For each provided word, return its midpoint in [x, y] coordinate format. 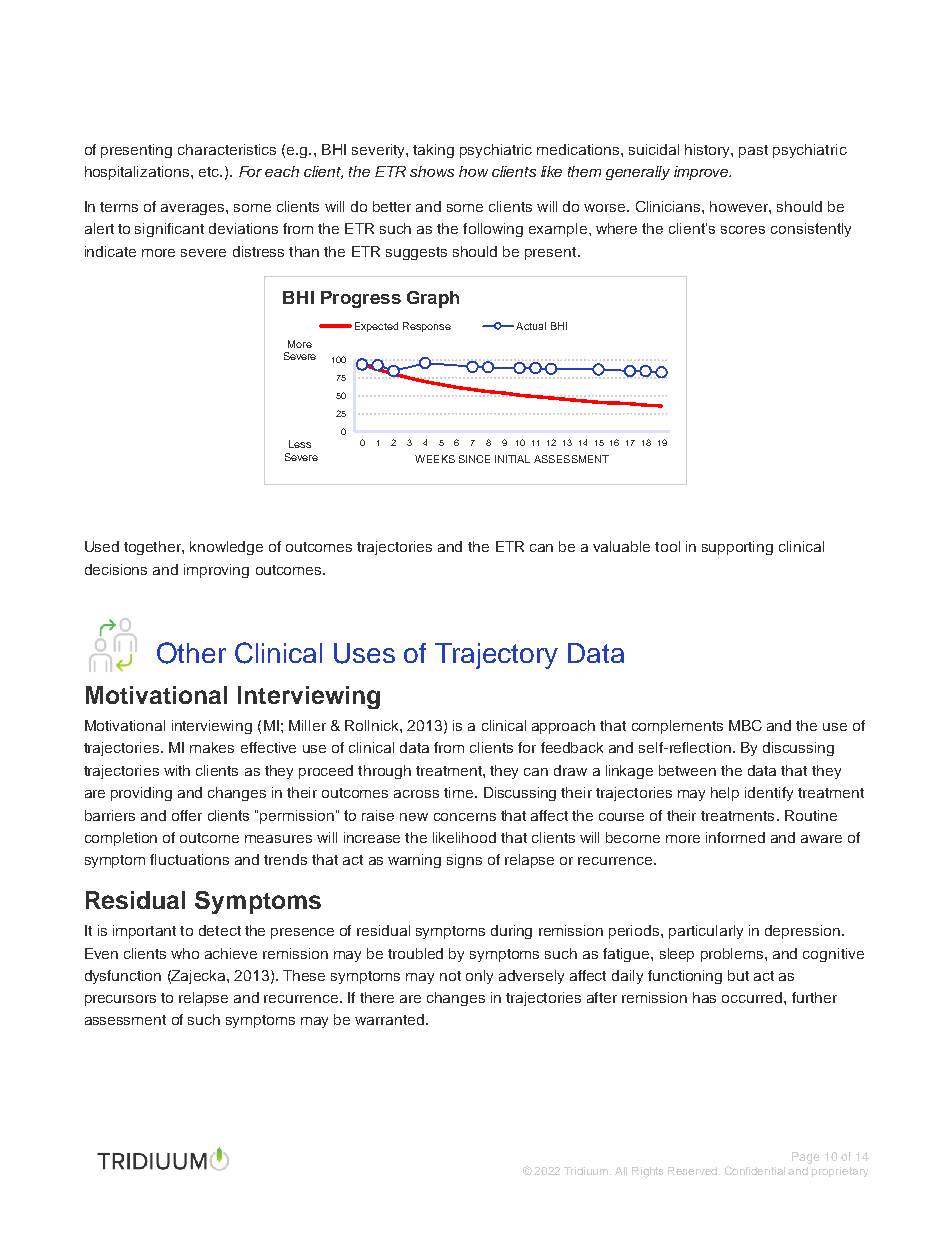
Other [191, 653]
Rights [647, 1172]
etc [210, 172]
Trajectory [496, 656]
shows [432, 171]
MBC [745, 725]
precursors [120, 1000]
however [740, 207]
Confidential [755, 1170]
